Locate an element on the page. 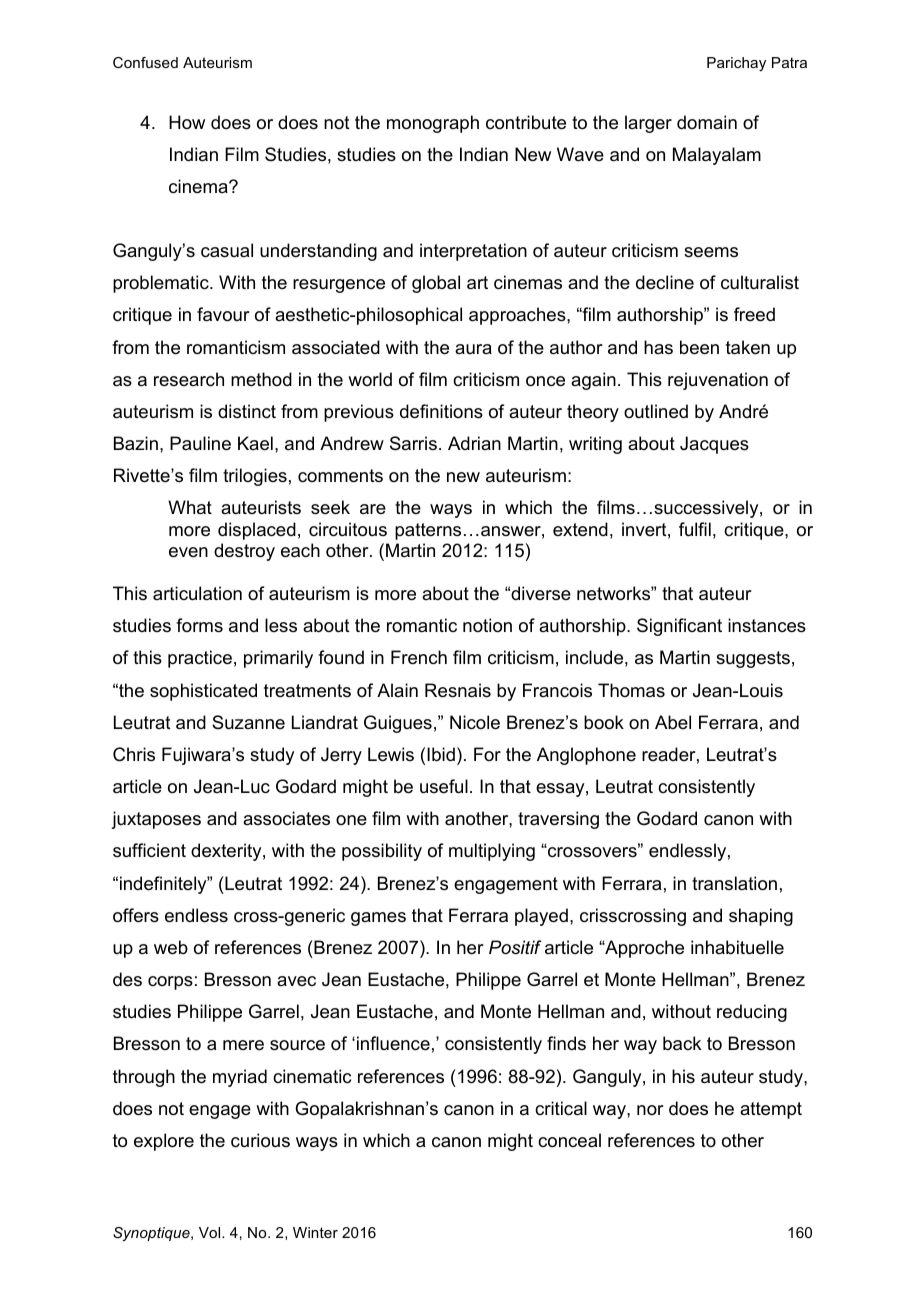  web is located at coordinates (171, 947).
